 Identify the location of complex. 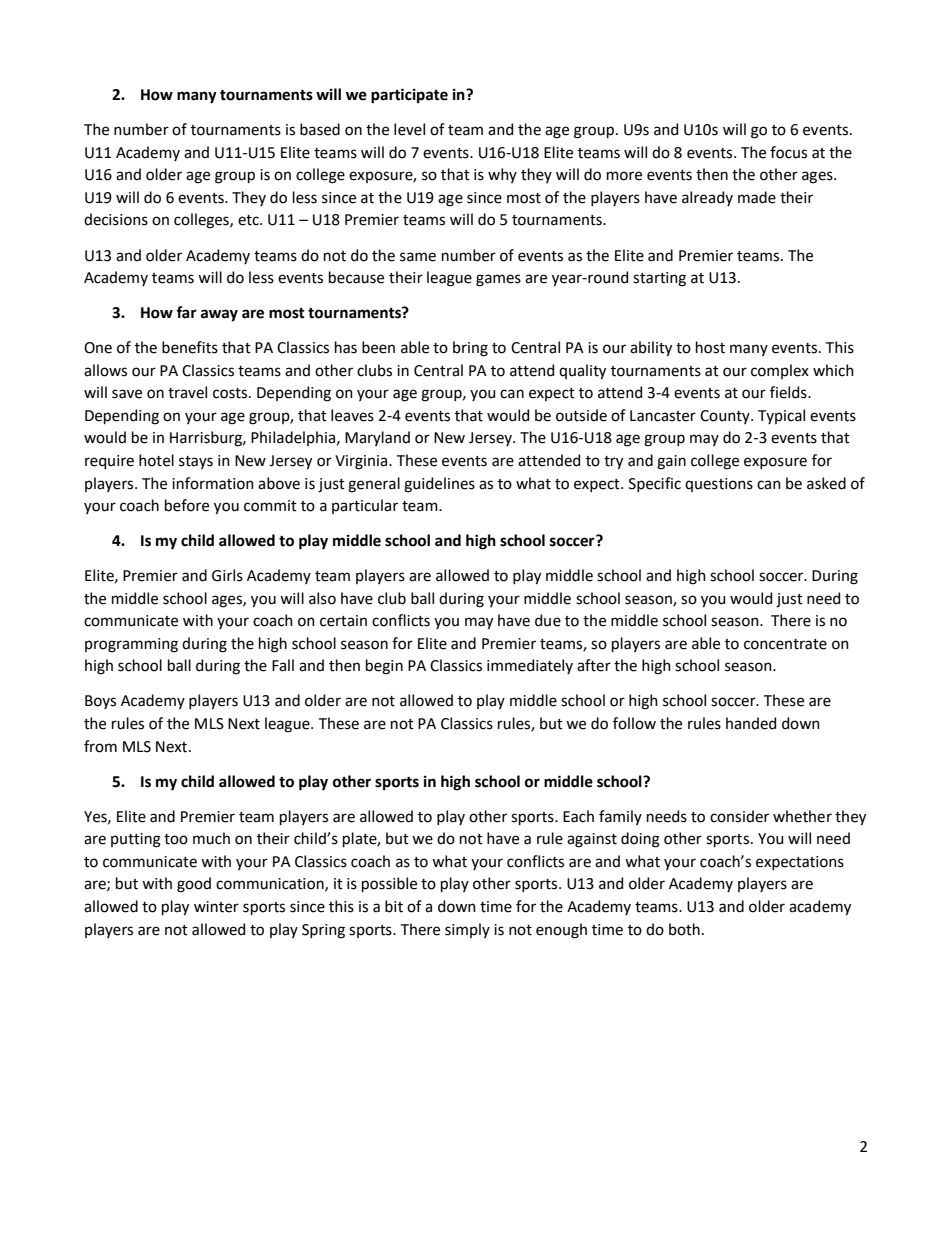
(780, 371).
